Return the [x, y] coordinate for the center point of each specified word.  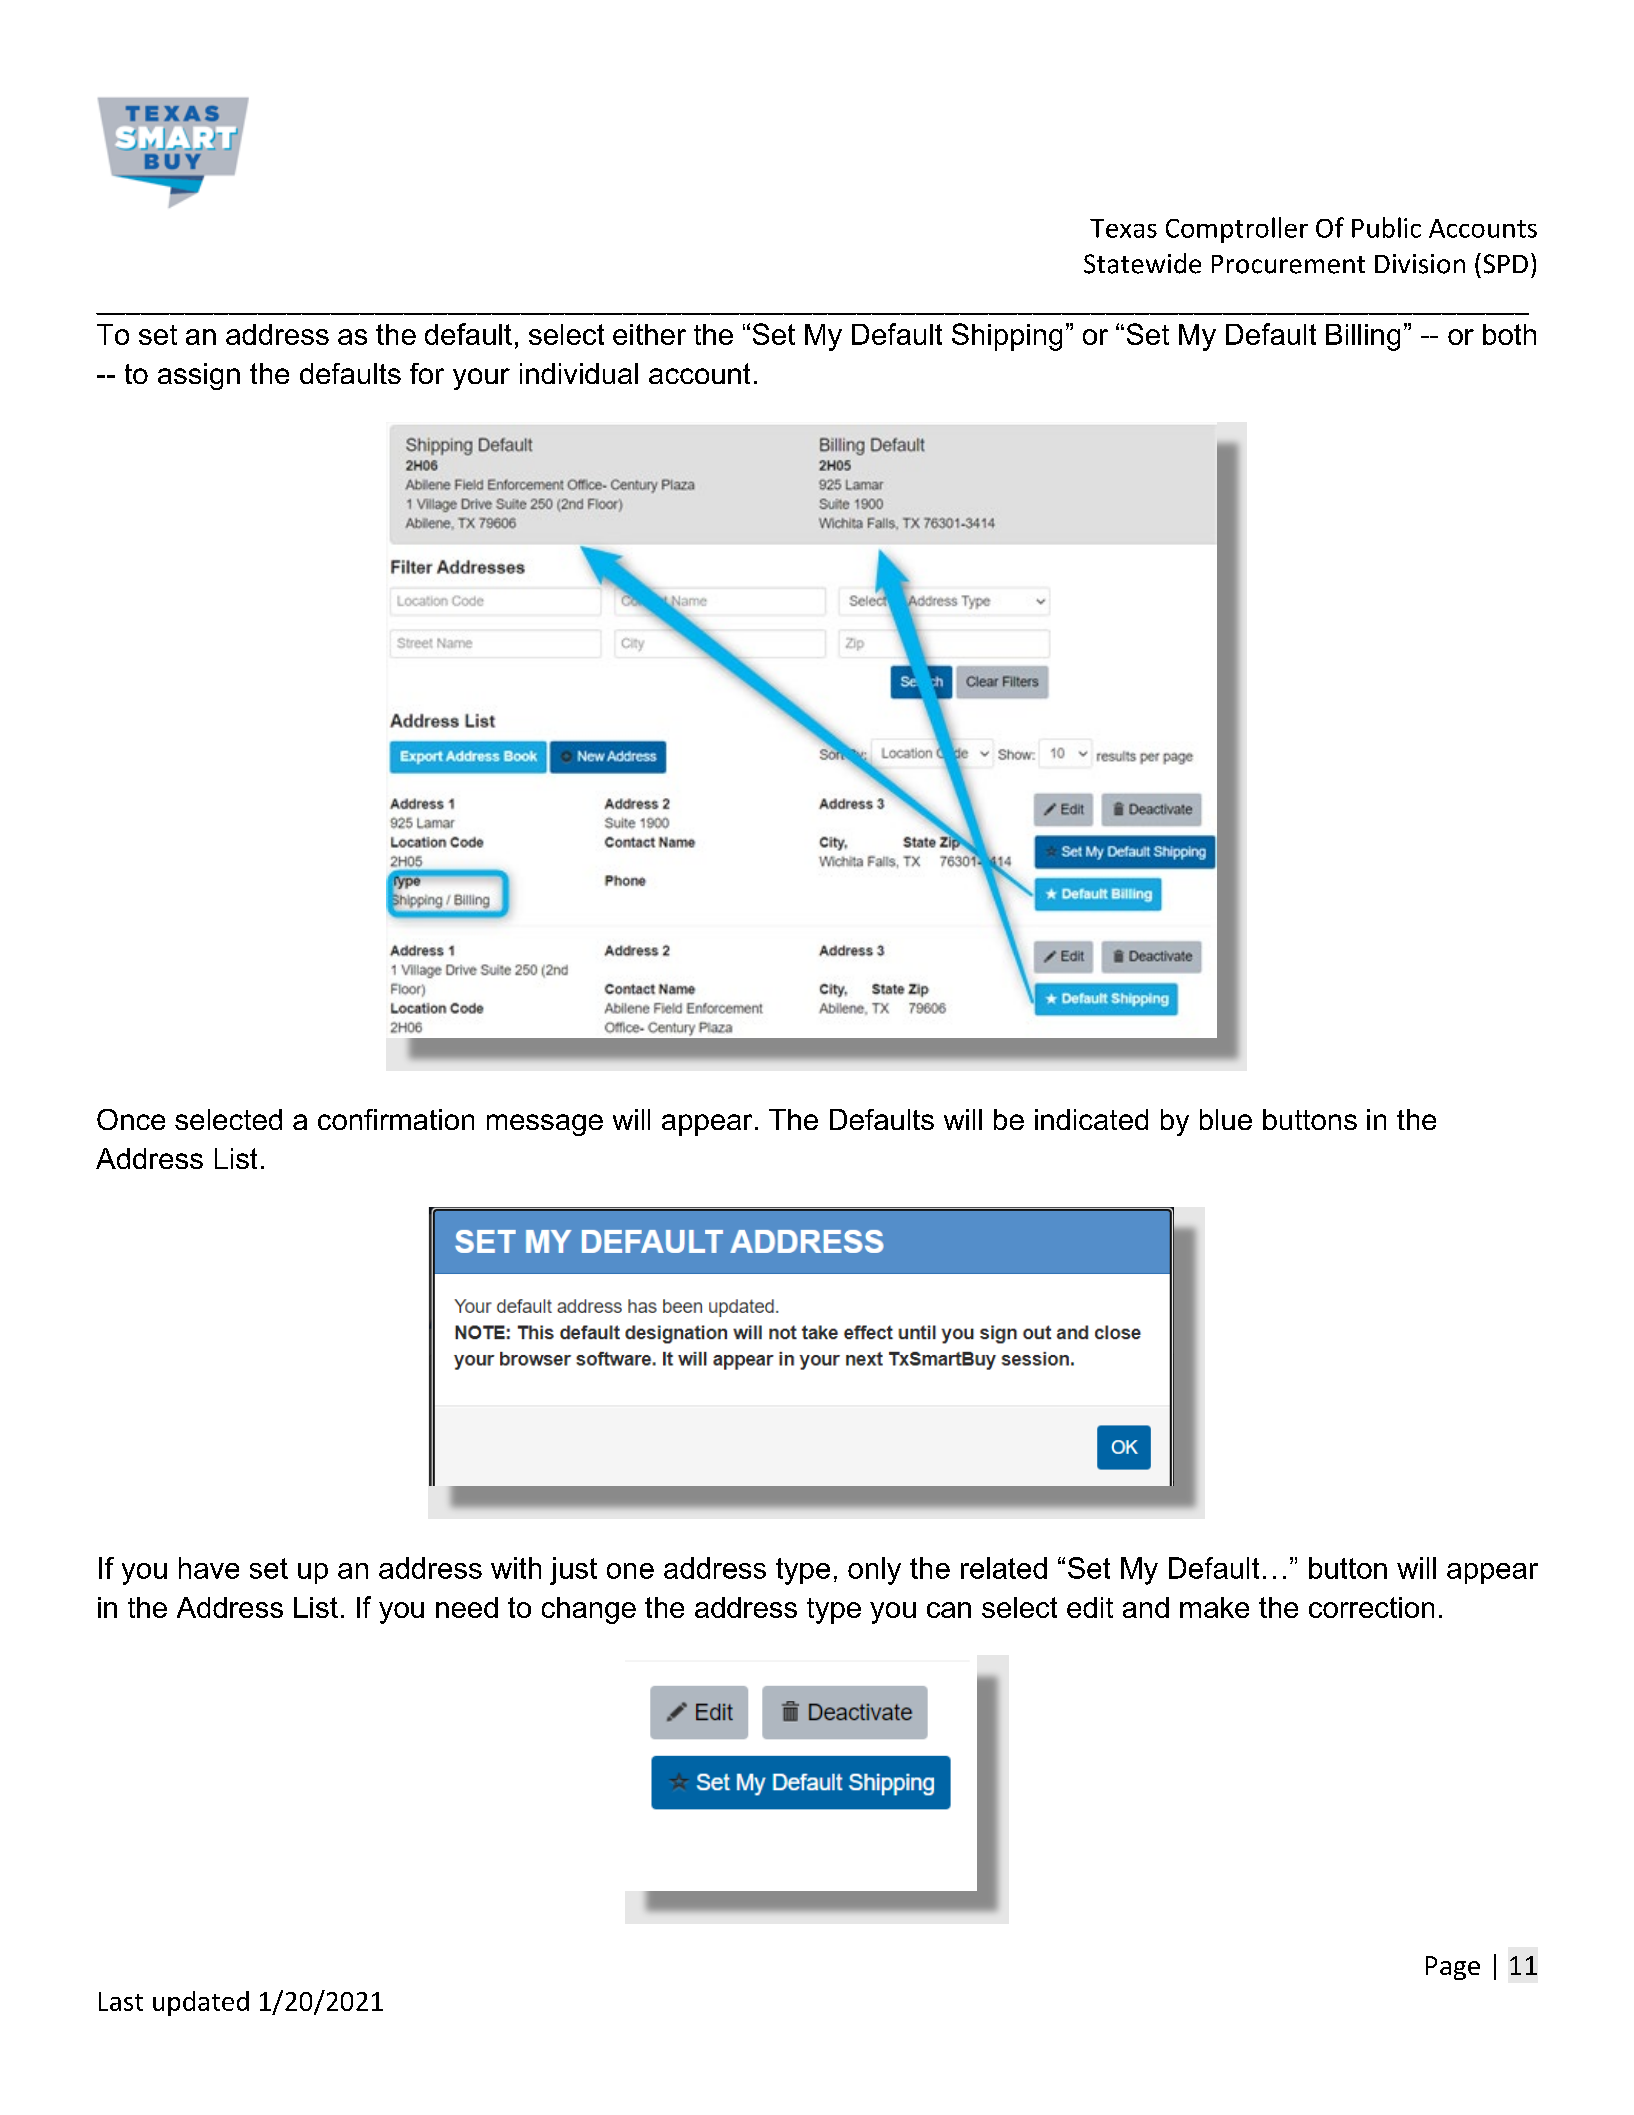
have [209, 1568]
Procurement [1288, 264]
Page [1453, 1968]
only [874, 1571]
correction [1371, 1607]
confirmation [396, 1119]
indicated [1091, 1119]
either [649, 334]
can [949, 1610]
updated [201, 2003]
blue [1226, 1119]
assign [199, 376]
